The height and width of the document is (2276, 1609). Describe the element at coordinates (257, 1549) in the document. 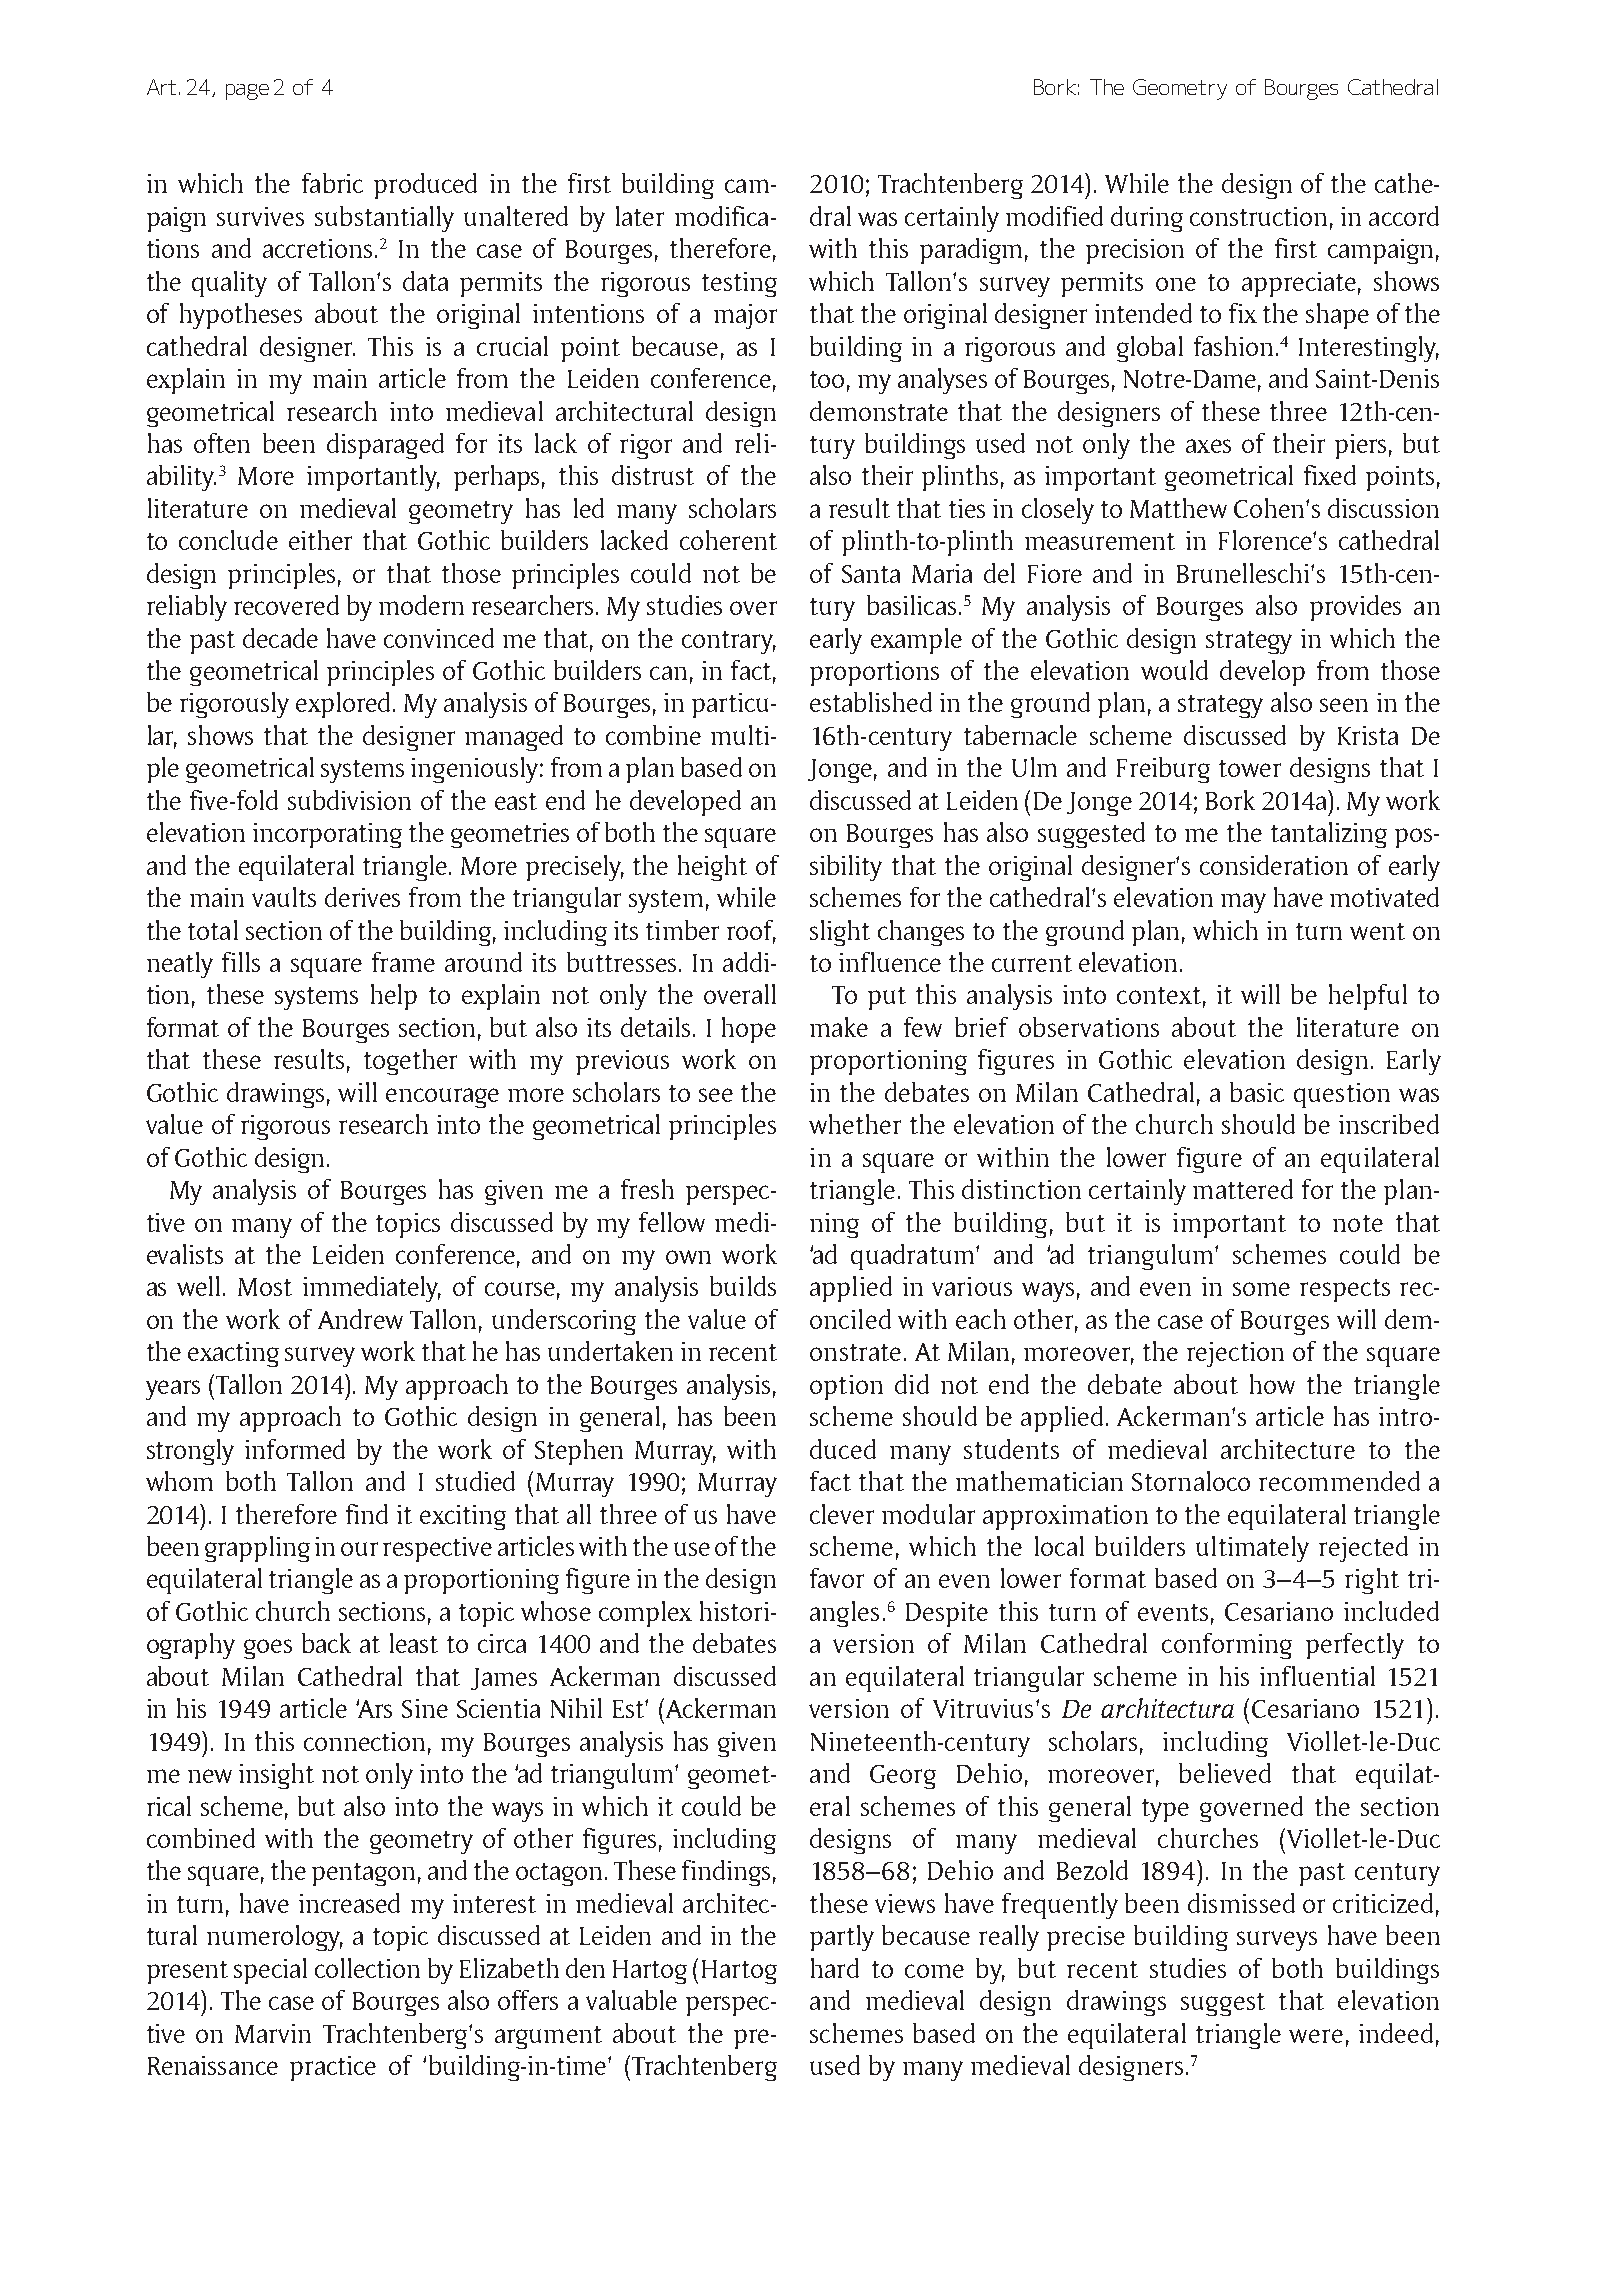

I see `grappling` at that location.
